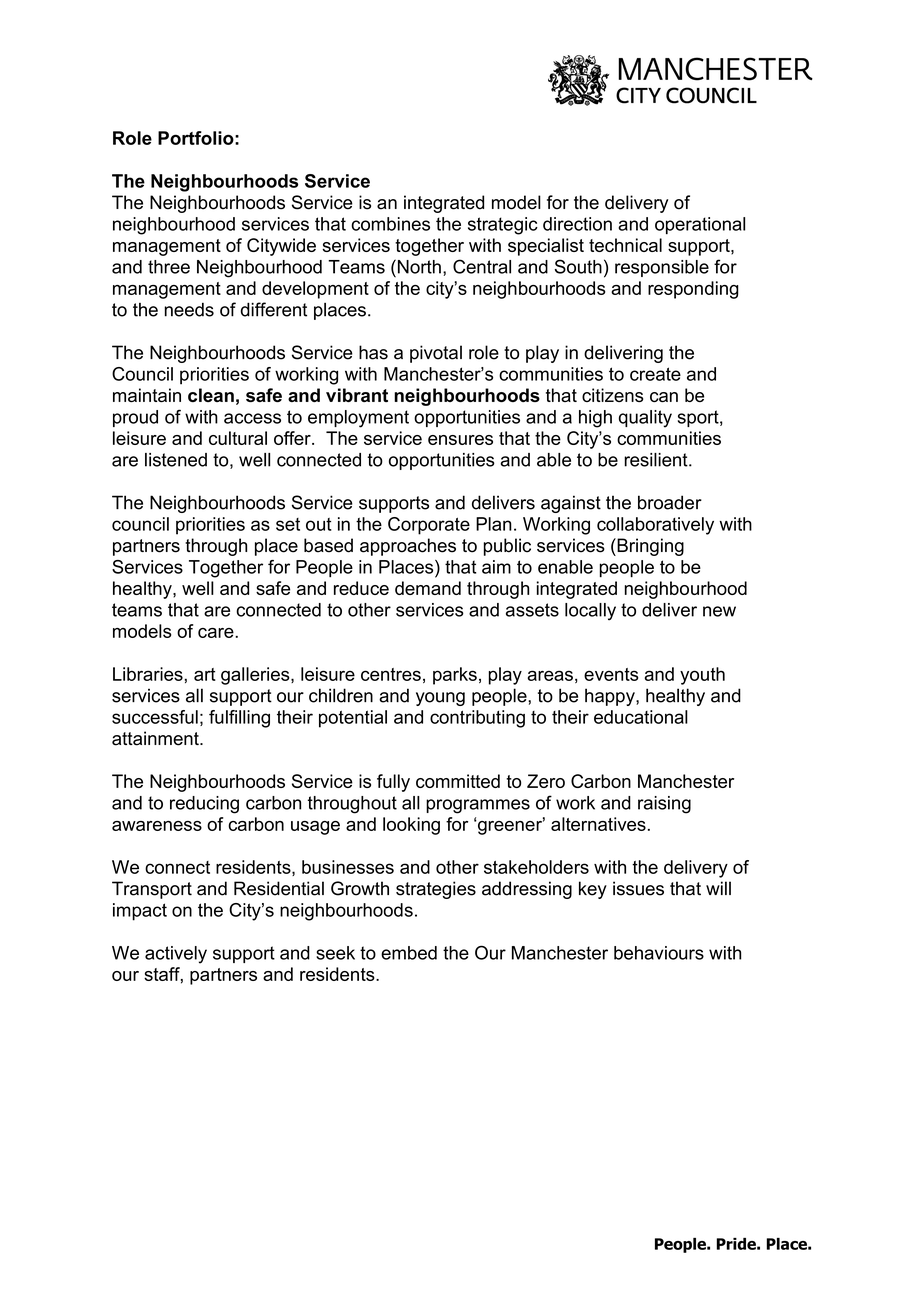 This screenshot has height=1308, width=924. I want to click on educational, so click(641, 717).
